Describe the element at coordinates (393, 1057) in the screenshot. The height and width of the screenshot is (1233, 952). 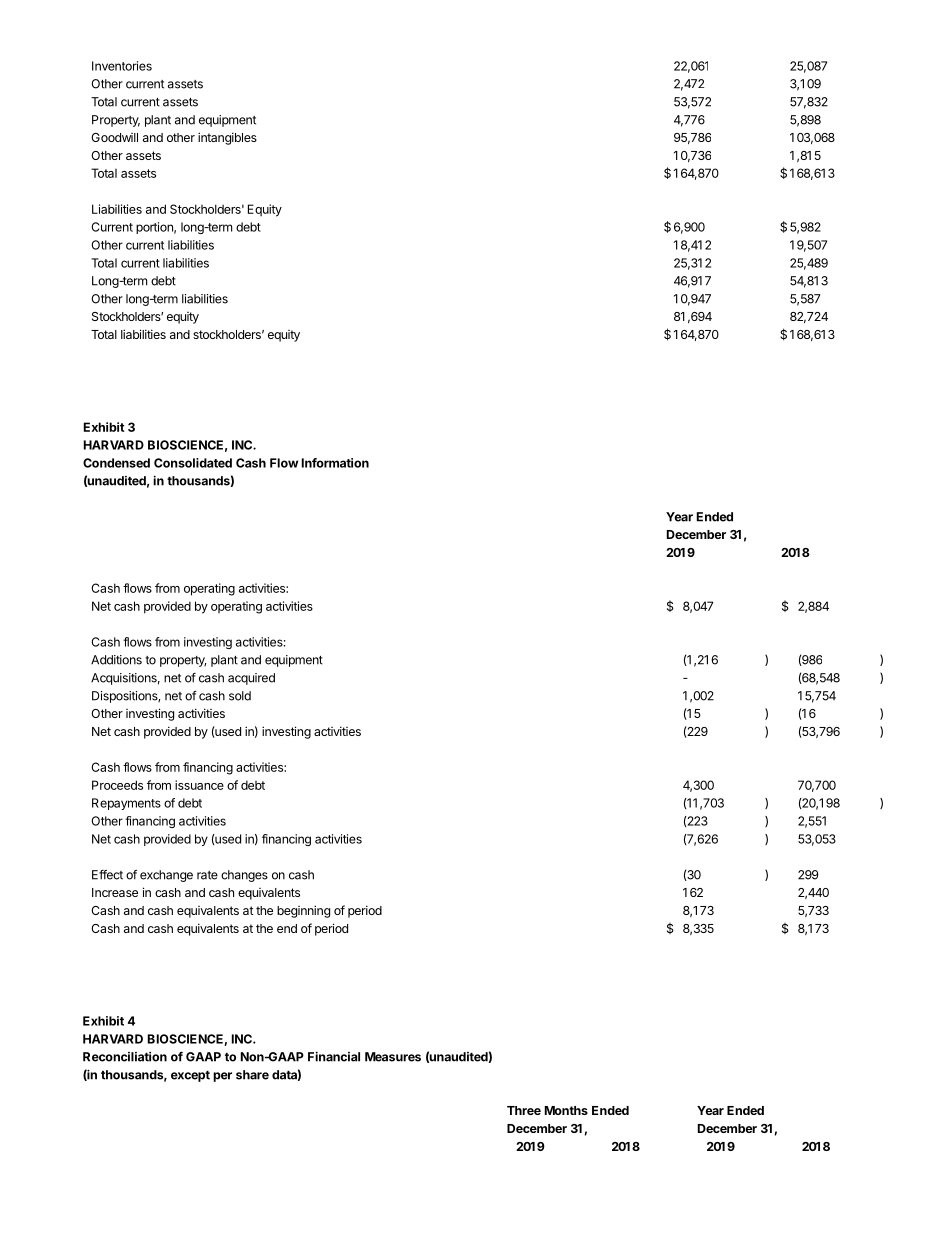
I see `Measures` at that location.
